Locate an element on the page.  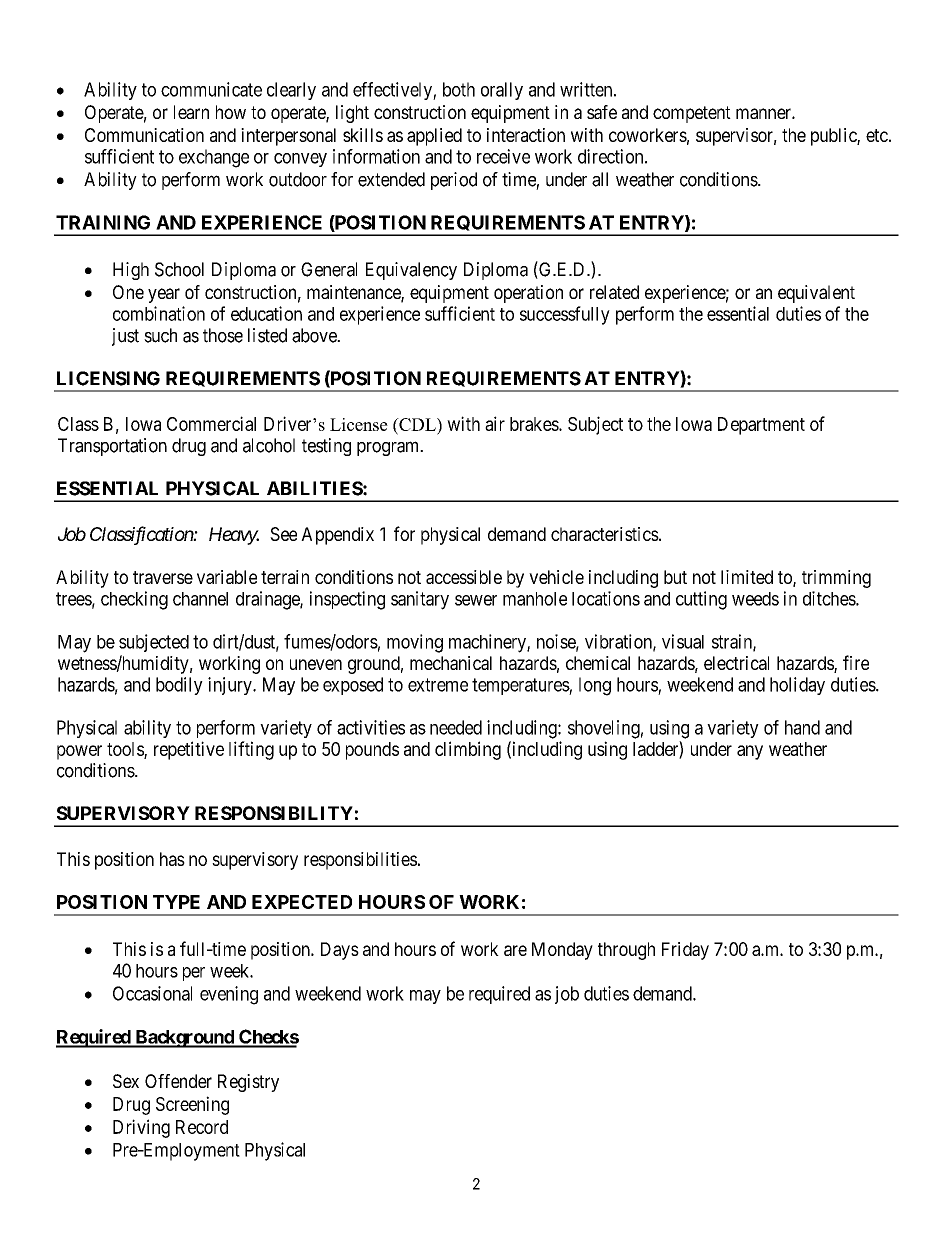
Screening is located at coordinates (192, 1105).
